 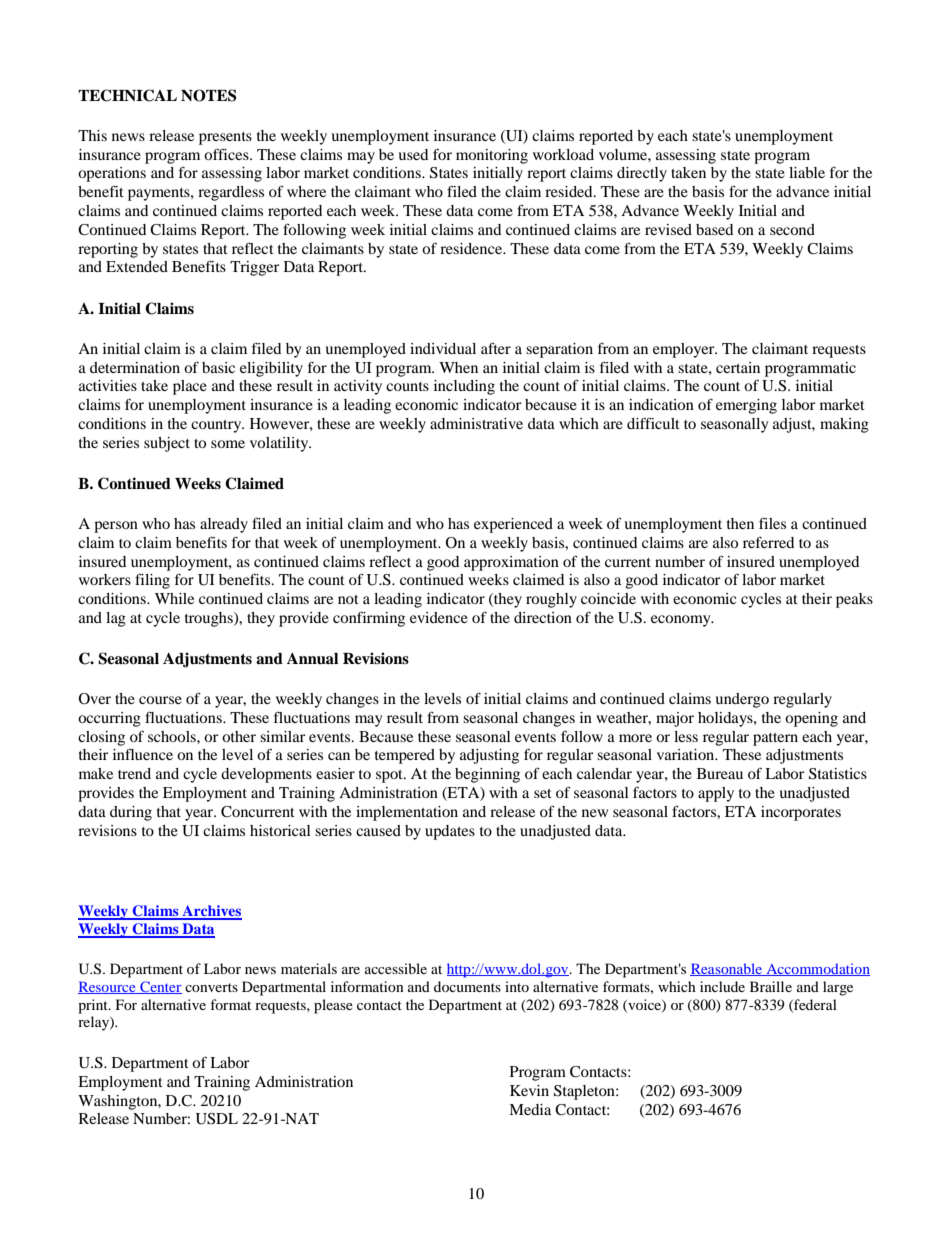 What do you see at coordinates (492, 156) in the screenshot?
I see `monitoring` at bounding box center [492, 156].
